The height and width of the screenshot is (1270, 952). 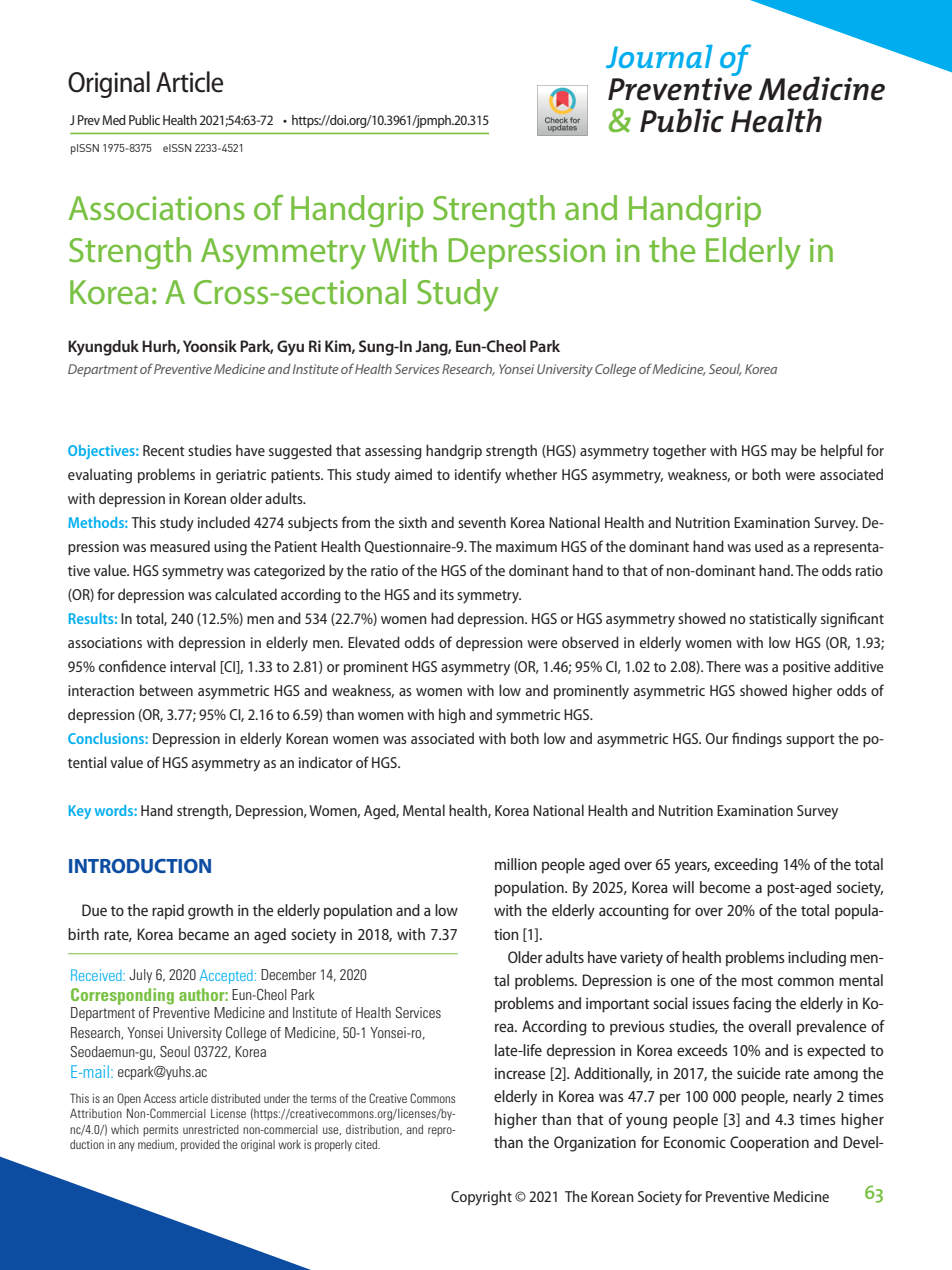 I want to click on had, so click(x=442, y=618).
